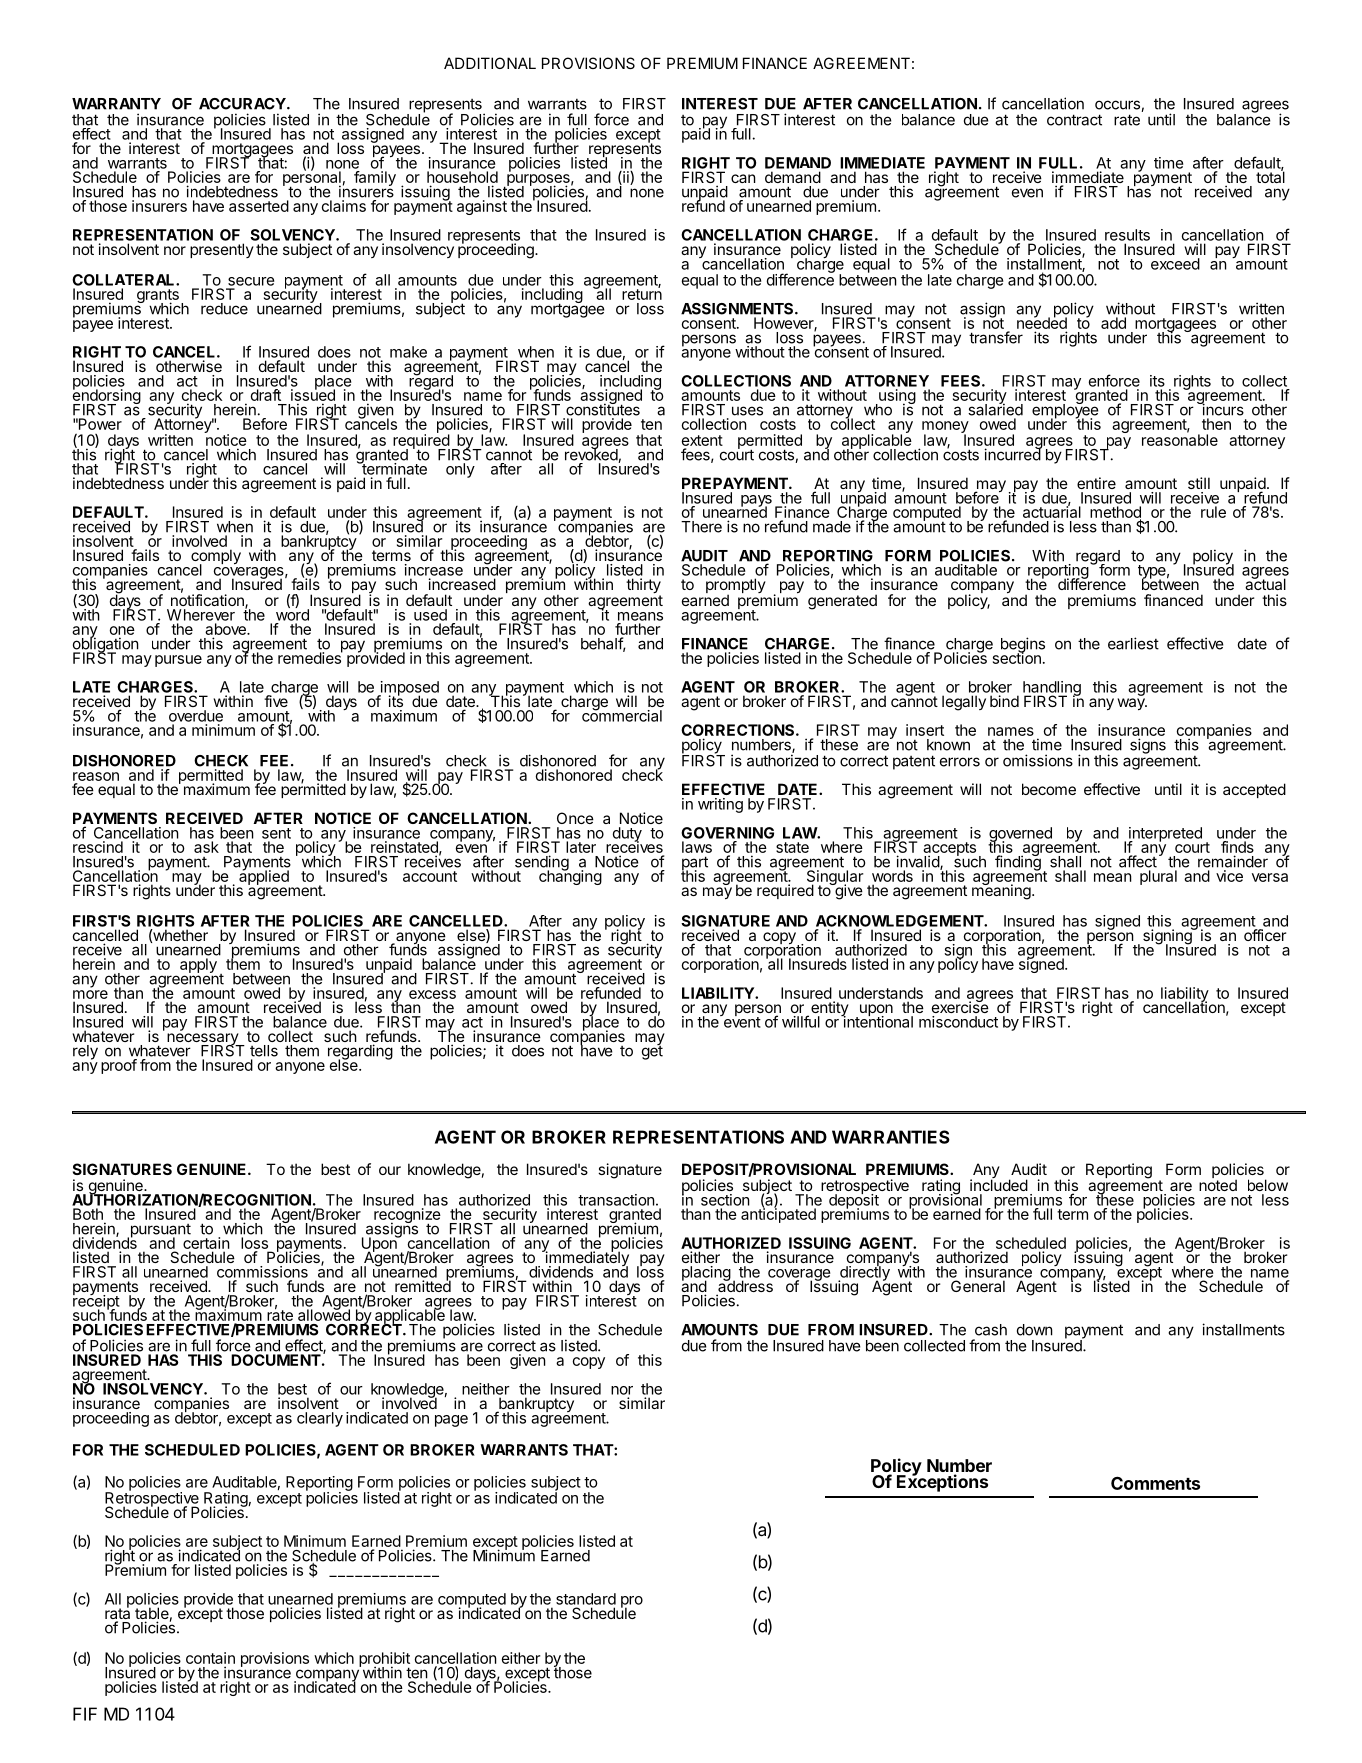  What do you see at coordinates (1096, 483) in the screenshot?
I see `entire` at bounding box center [1096, 483].
